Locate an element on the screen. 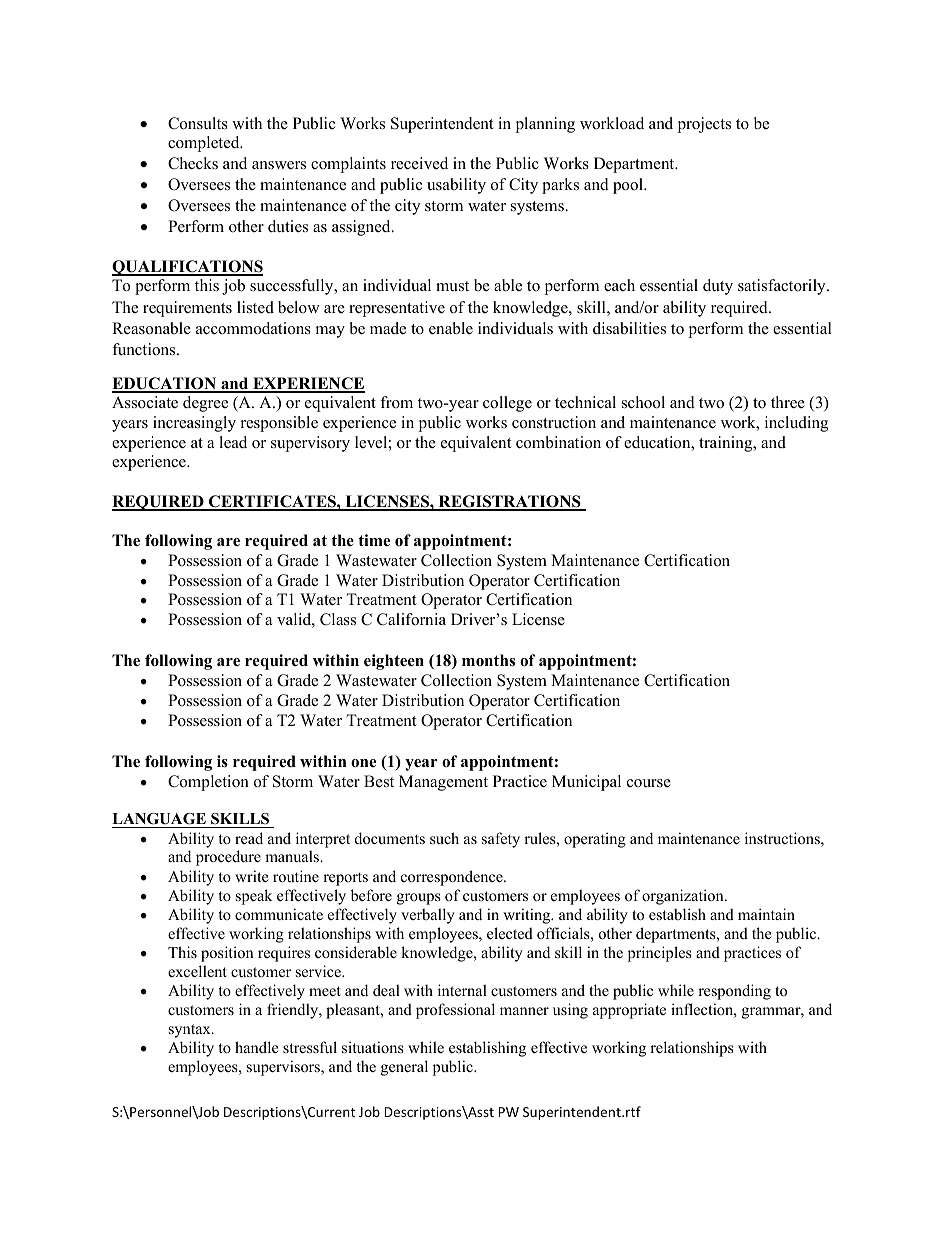  projects is located at coordinates (704, 125).
